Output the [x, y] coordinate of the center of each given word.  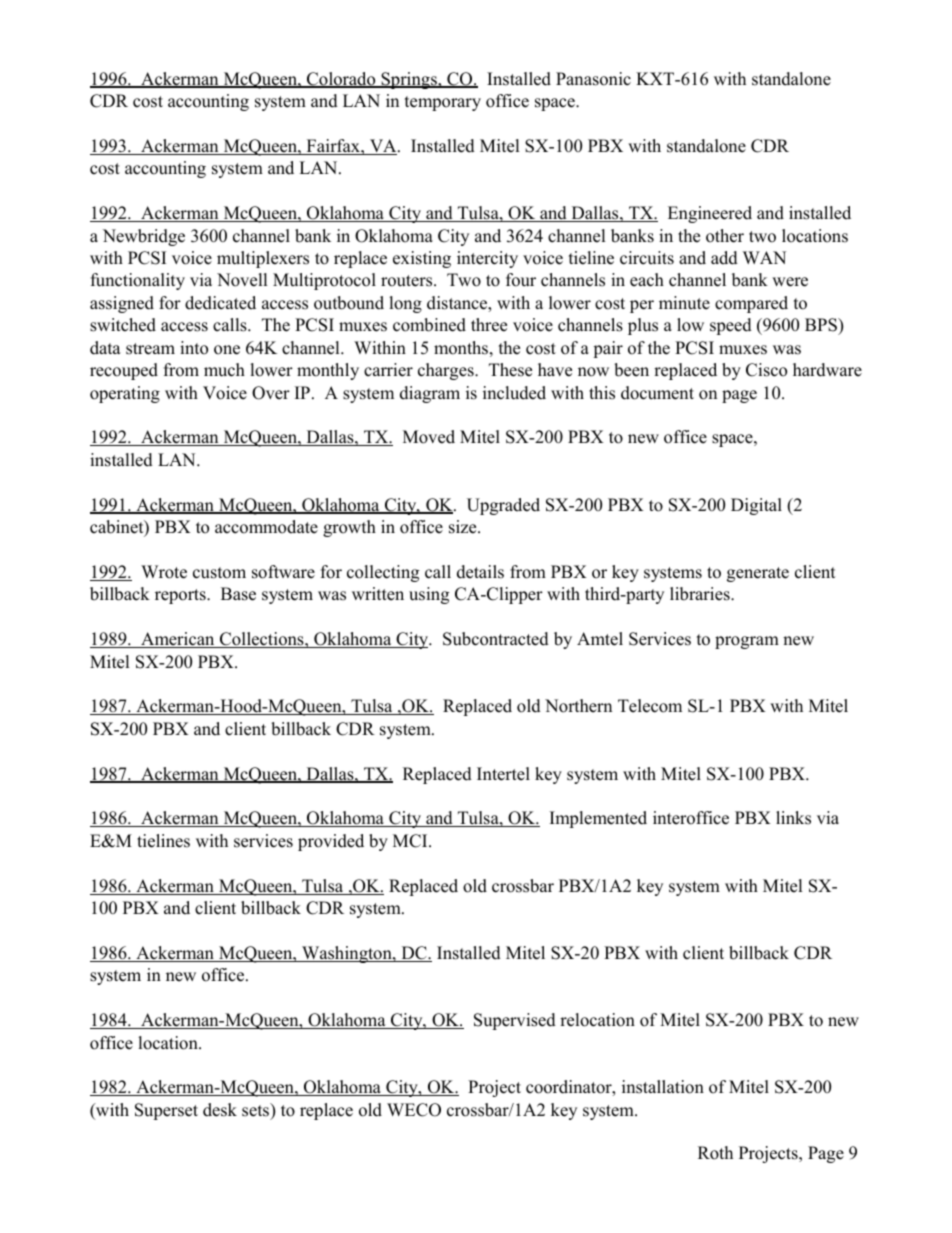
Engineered [710, 214]
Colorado [341, 80]
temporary [443, 103]
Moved [429, 437]
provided [331, 842]
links [793, 818]
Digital [756, 506]
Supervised [515, 1021]
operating [125, 394]
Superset [166, 1111]
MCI [411, 841]
